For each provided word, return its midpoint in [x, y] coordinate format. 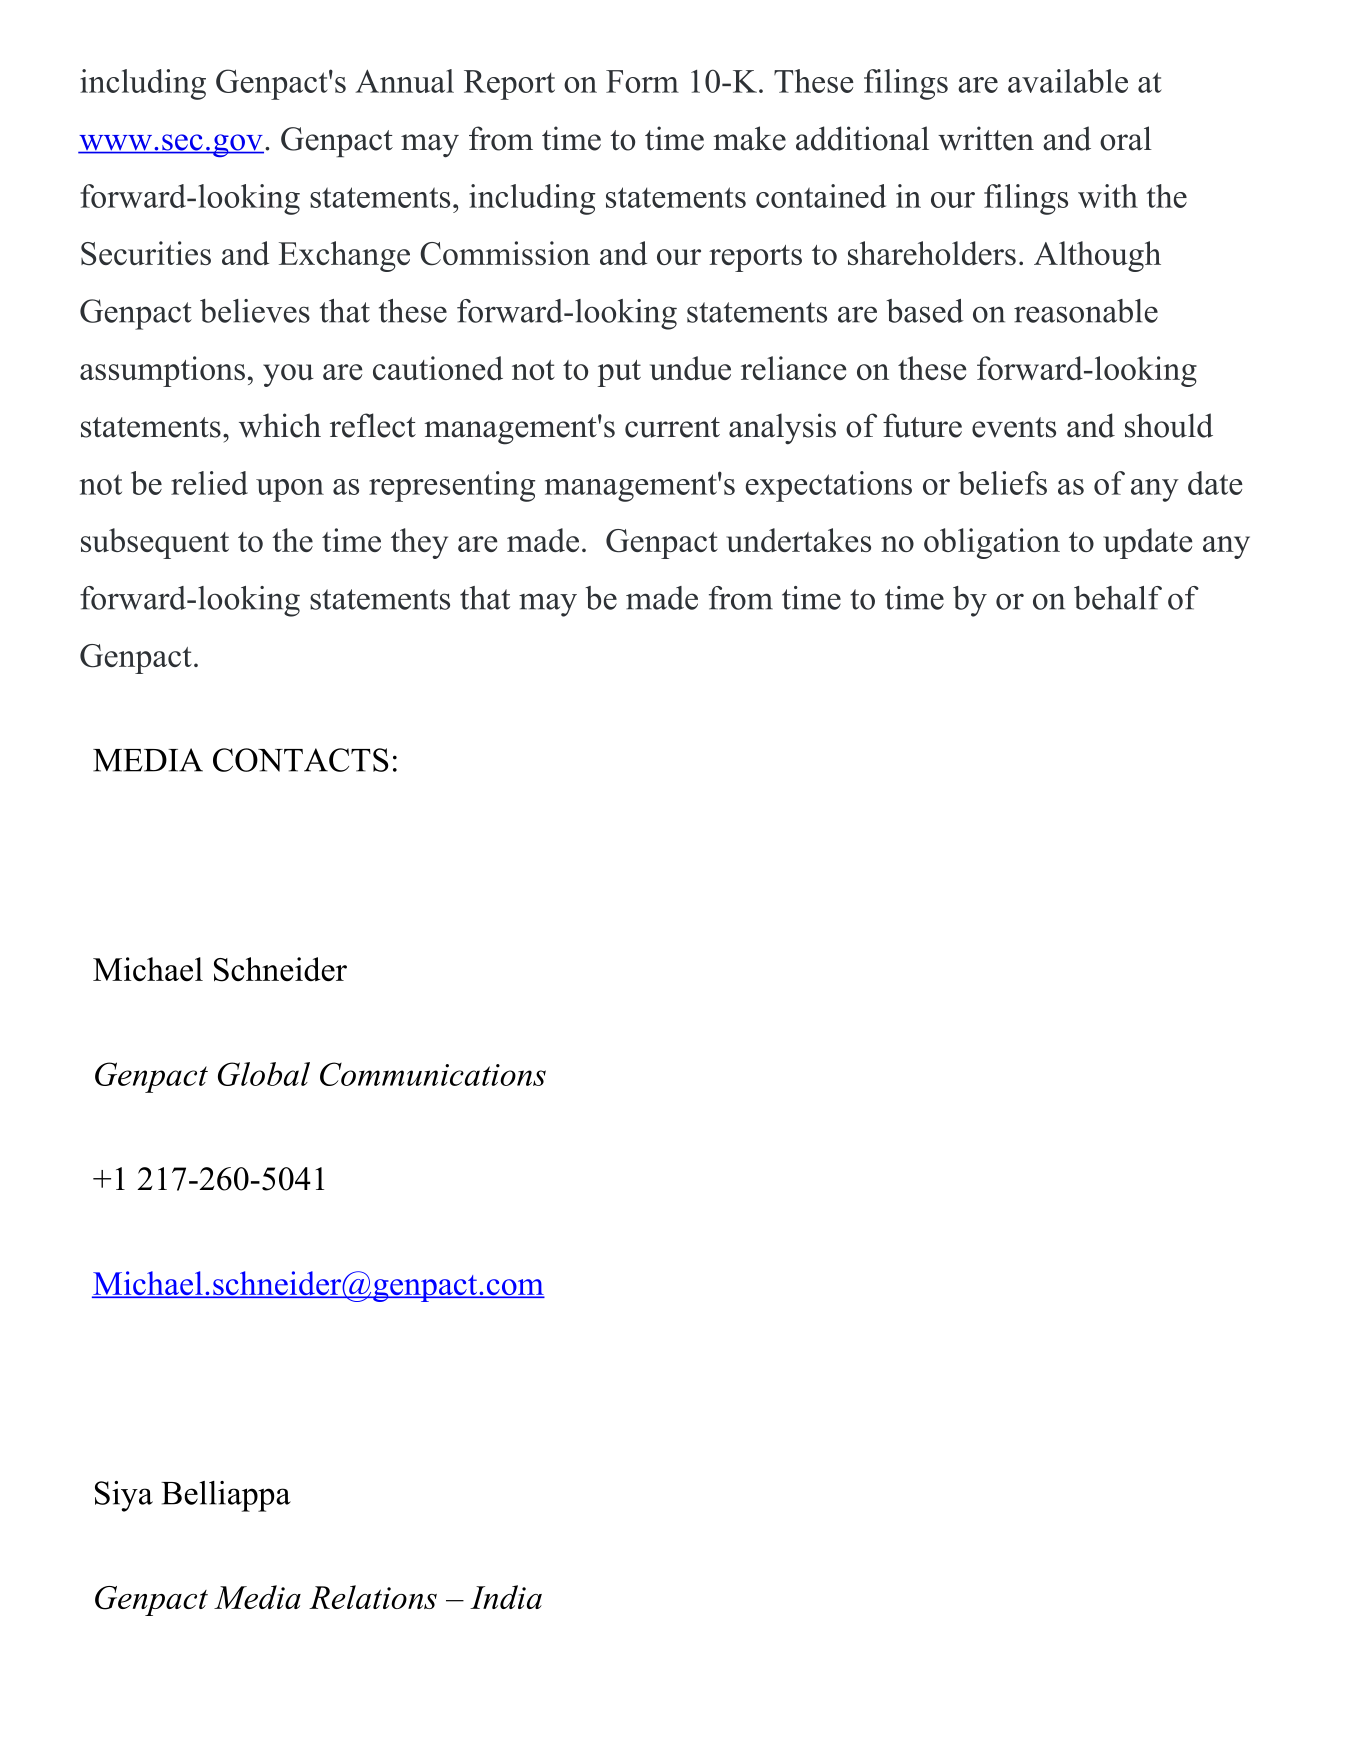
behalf [1118, 598]
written [986, 138]
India [506, 1597]
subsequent [155, 543]
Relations [373, 1597]
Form [642, 81]
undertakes [798, 540]
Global [264, 1074]
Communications [433, 1074]
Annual [404, 81]
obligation [992, 543]
